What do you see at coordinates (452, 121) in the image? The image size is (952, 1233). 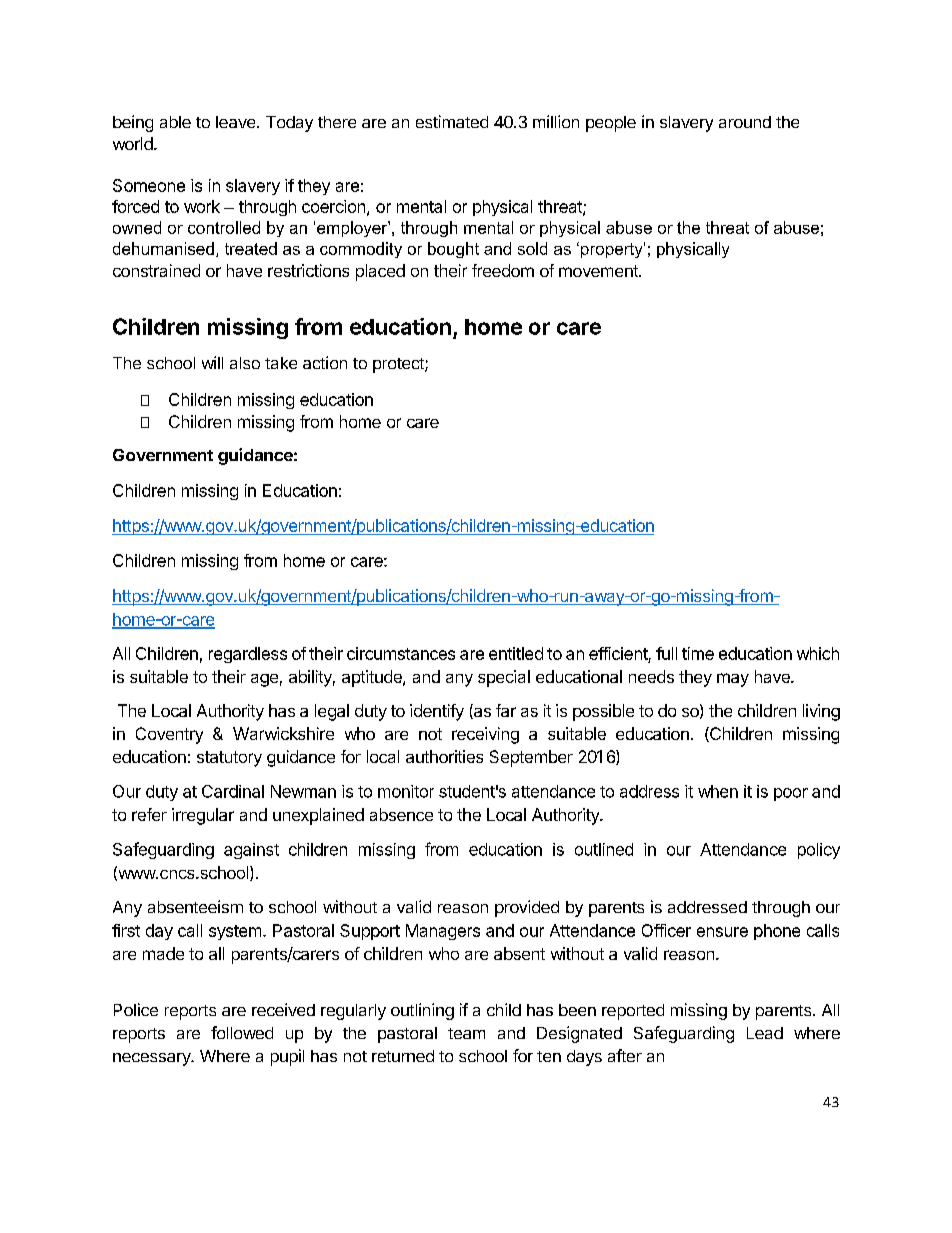 I see `estimated` at bounding box center [452, 121].
